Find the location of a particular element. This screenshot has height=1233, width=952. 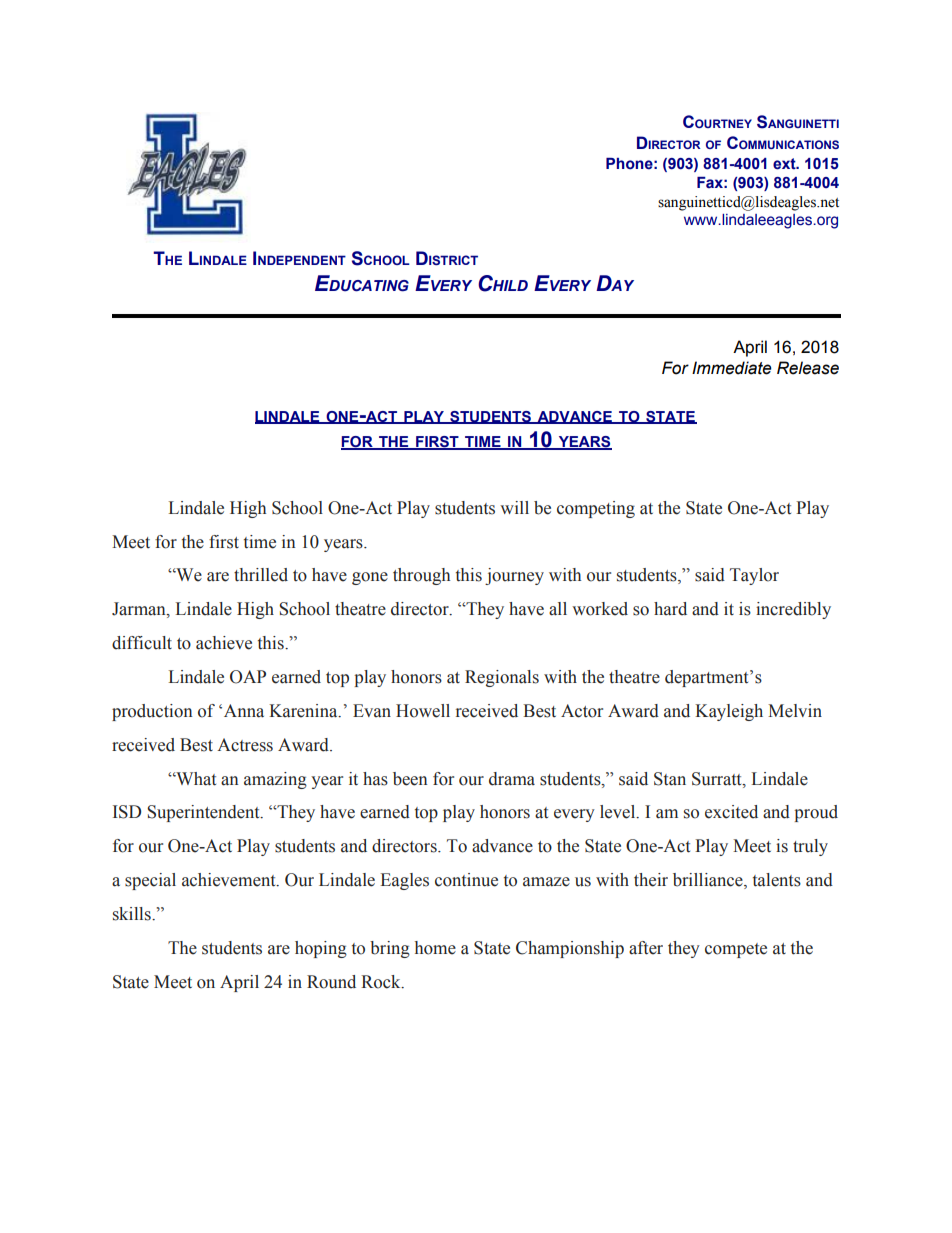

ext is located at coordinates (785, 164).
